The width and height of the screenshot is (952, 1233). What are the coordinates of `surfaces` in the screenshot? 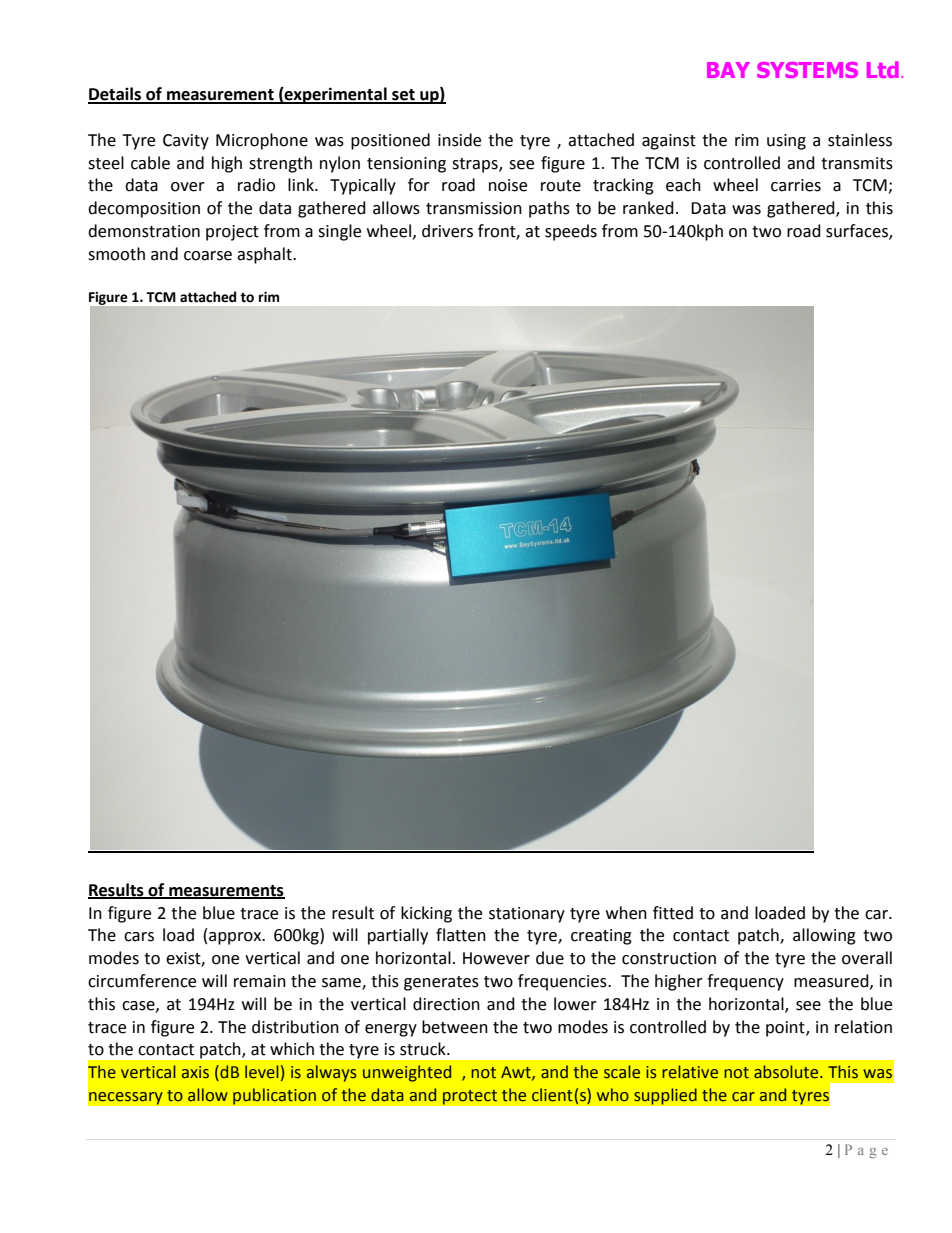 It's located at (858, 232).
